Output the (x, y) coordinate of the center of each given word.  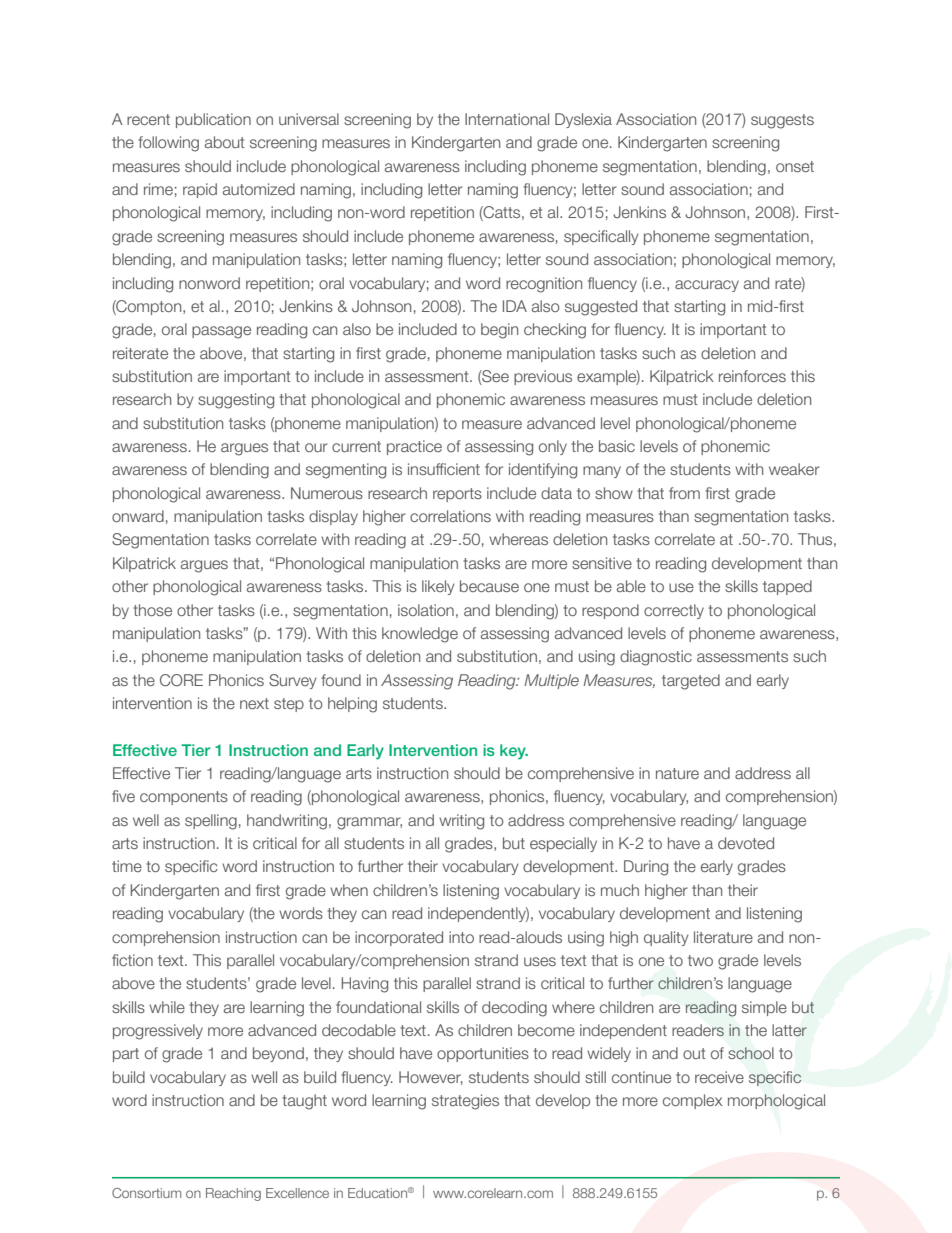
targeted (691, 682)
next (254, 703)
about (225, 142)
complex (692, 1101)
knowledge (420, 635)
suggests (782, 121)
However (431, 1078)
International (507, 119)
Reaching (233, 1194)
